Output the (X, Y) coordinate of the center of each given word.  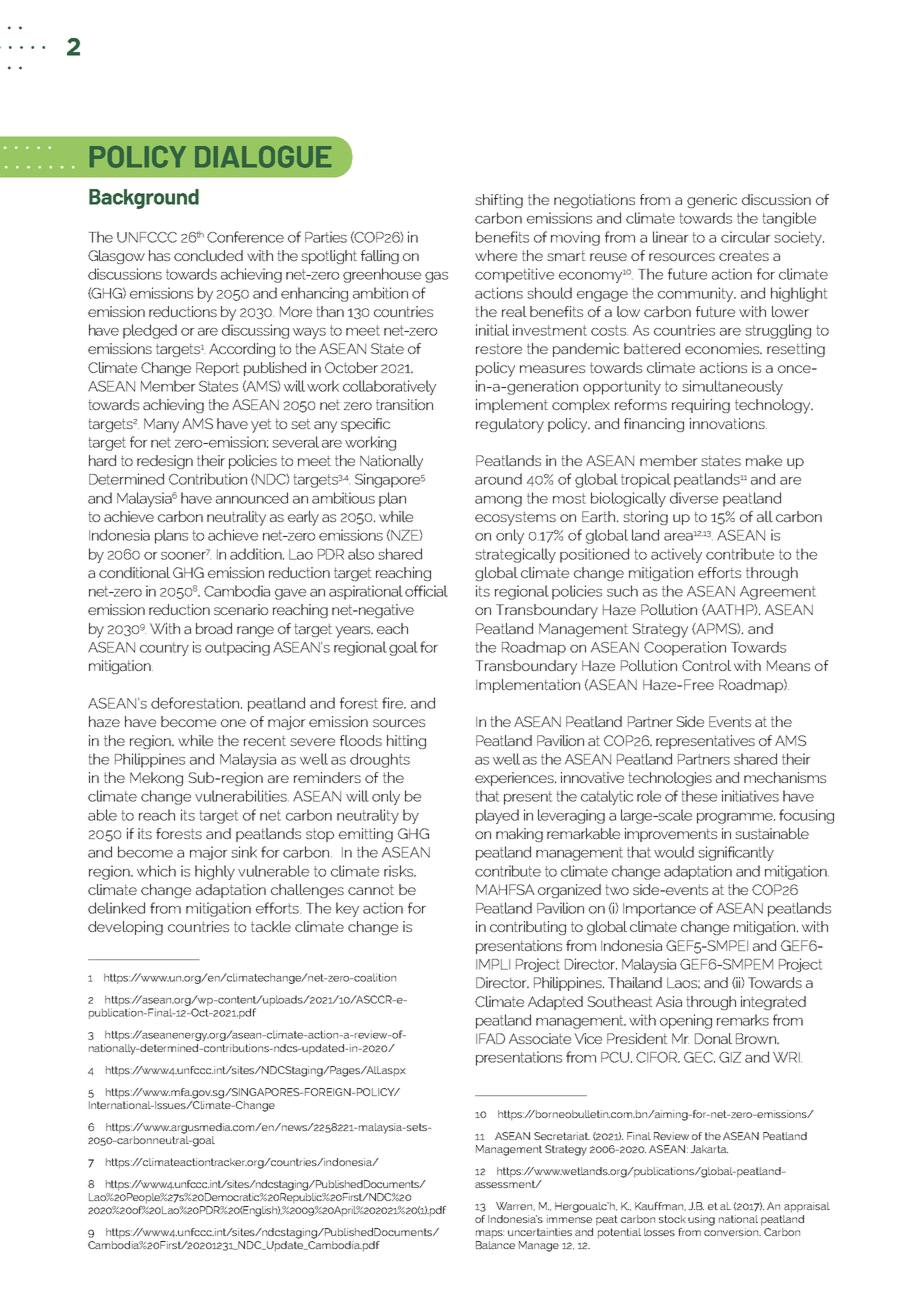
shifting (499, 201)
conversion (732, 1232)
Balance (495, 1245)
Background (144, 199)
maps (490, 1234)
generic (712, 201)
